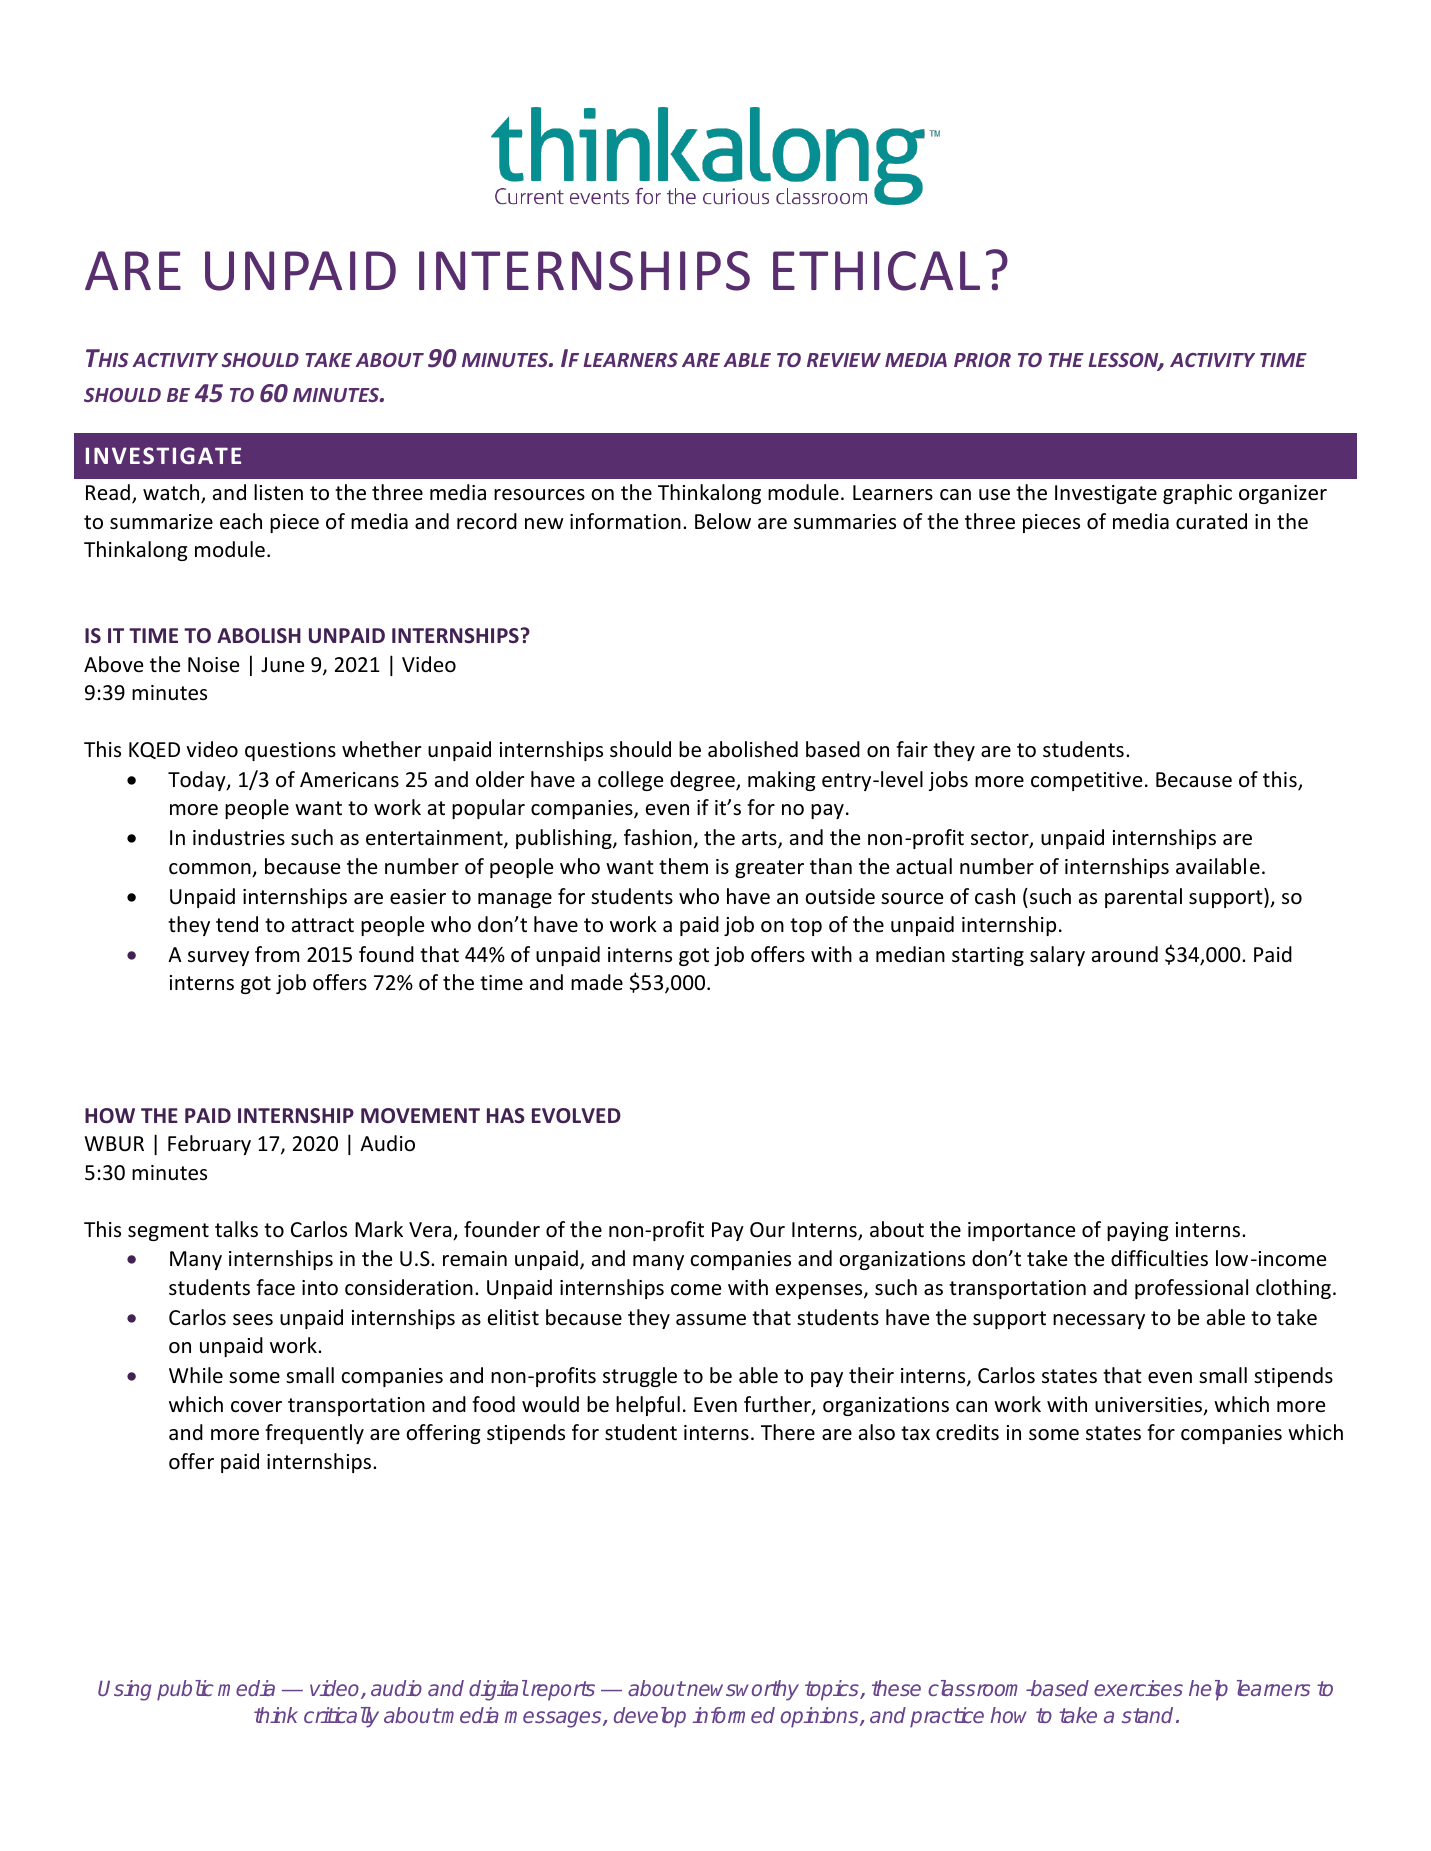 Image resolution: width=1431 pixels, height=1851 pixels. What do you see at coordinates (844, 360) in the document?
I see `REVIEW` at bounding box center [844, 360].
